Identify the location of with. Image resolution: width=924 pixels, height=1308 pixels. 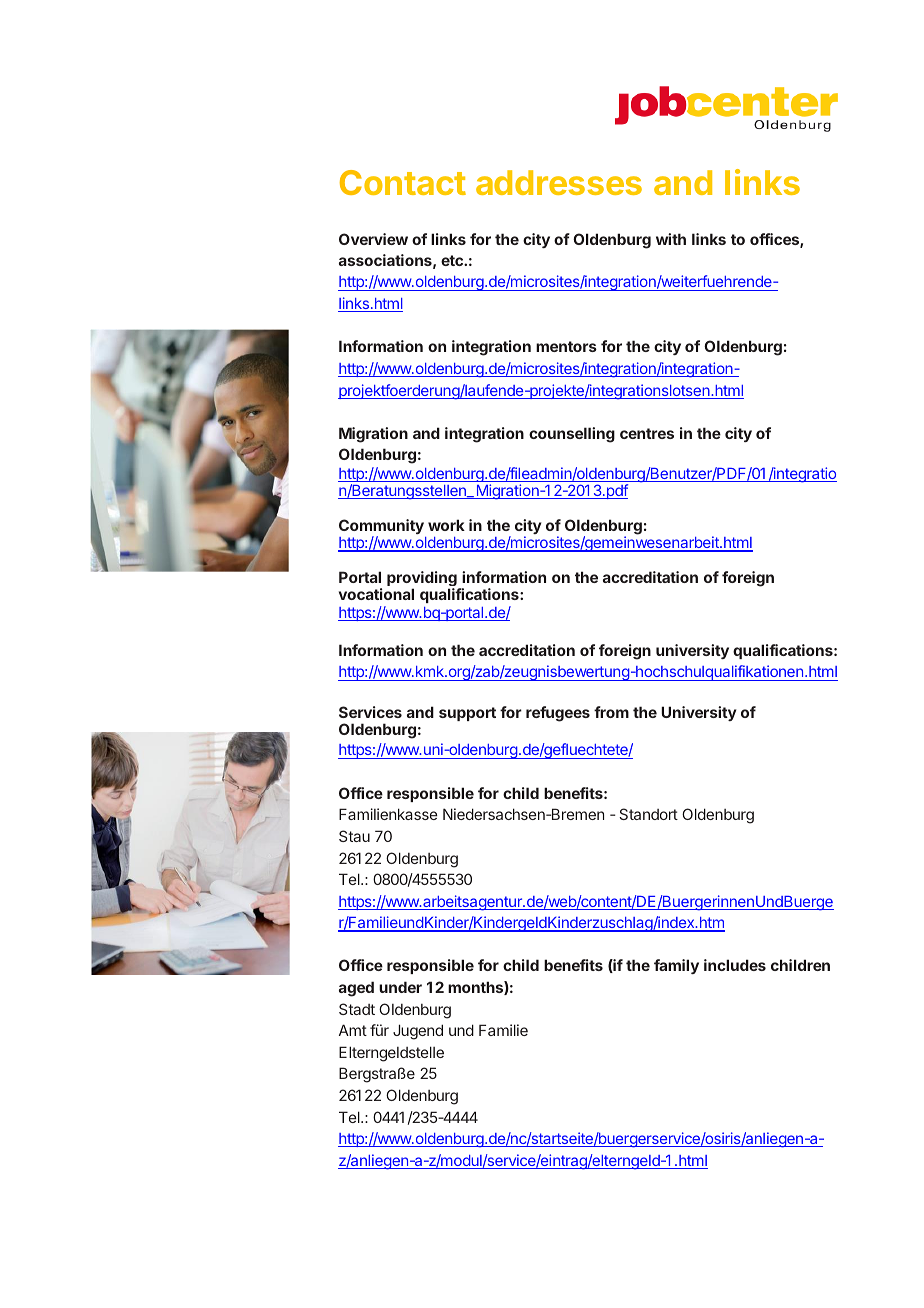
(671, 239).
